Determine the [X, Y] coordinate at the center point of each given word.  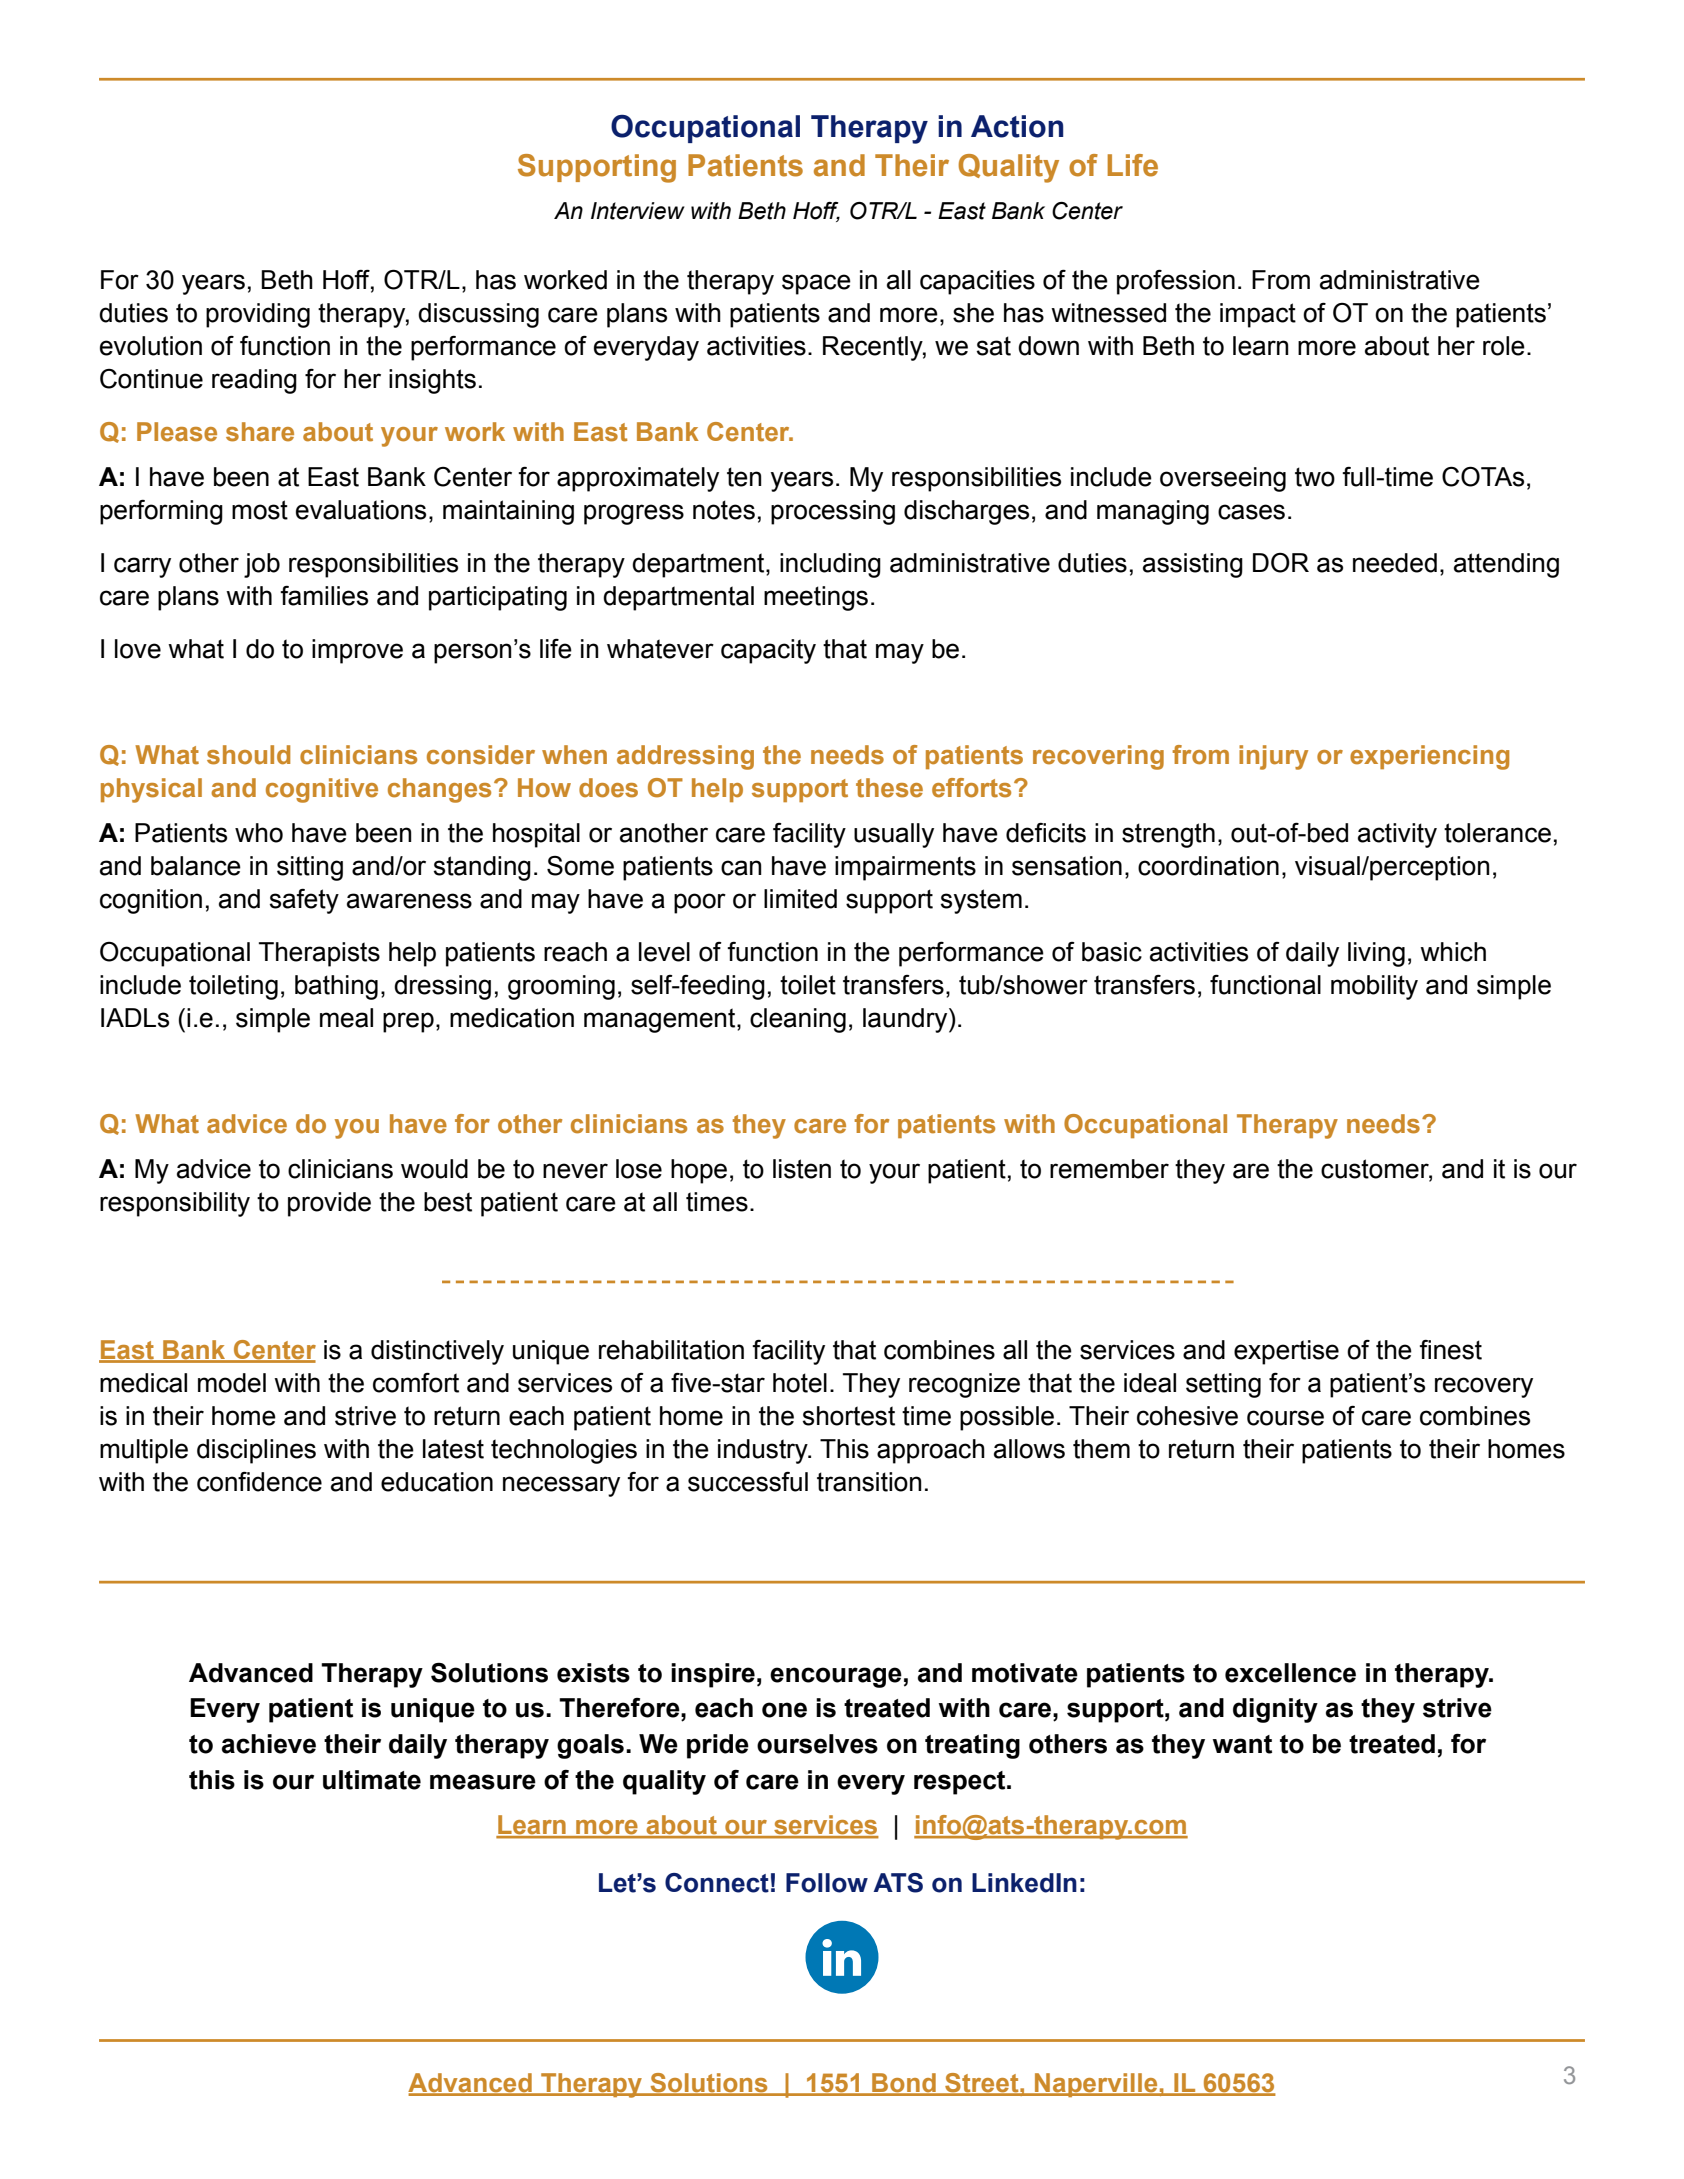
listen [802, 1169]
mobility [1374, 987]
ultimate [372, 1780]
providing [258, 315]
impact [1258, 315]
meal [346, 1018]
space [816, 284]
